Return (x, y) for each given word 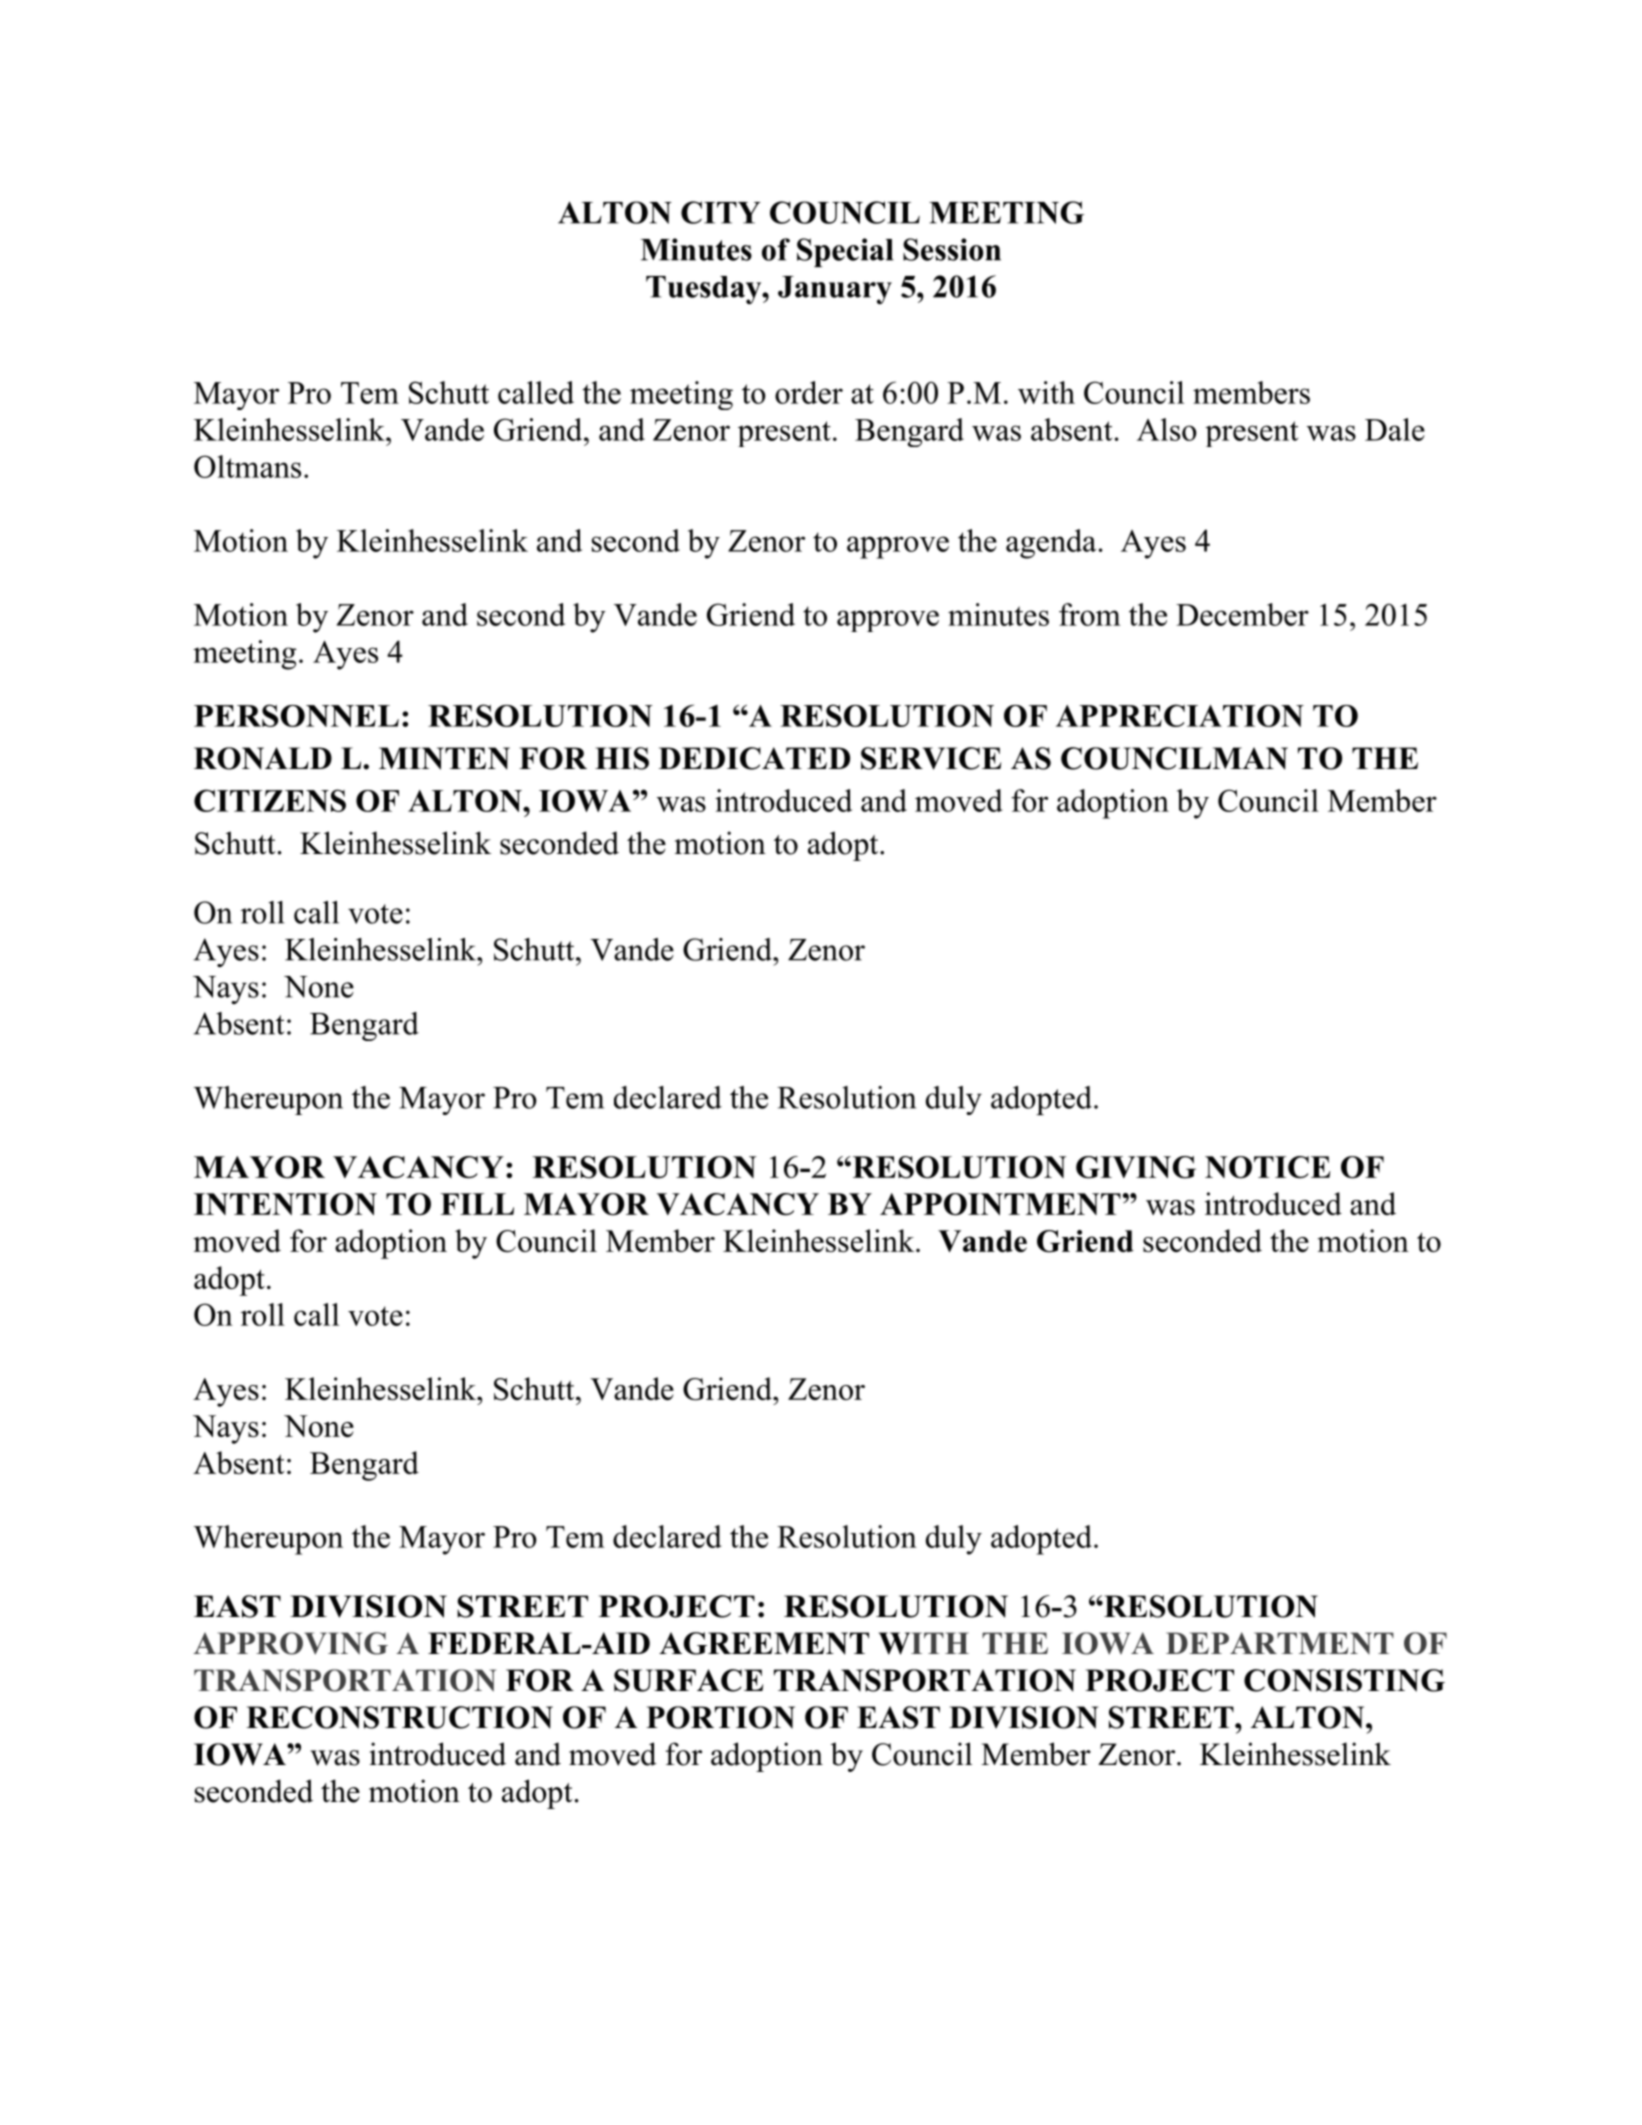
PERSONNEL (296, 715)
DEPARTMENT (1280, 1643)
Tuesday (705, 290)
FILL (477, 1204)
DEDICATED (754, 758)
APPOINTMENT (1000, 1204)
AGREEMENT (764, 1643)
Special (845, 252)
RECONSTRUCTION (399, 1717)
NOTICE (1268, 1167)
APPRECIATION (1180, 715)
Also (1167, 429)
